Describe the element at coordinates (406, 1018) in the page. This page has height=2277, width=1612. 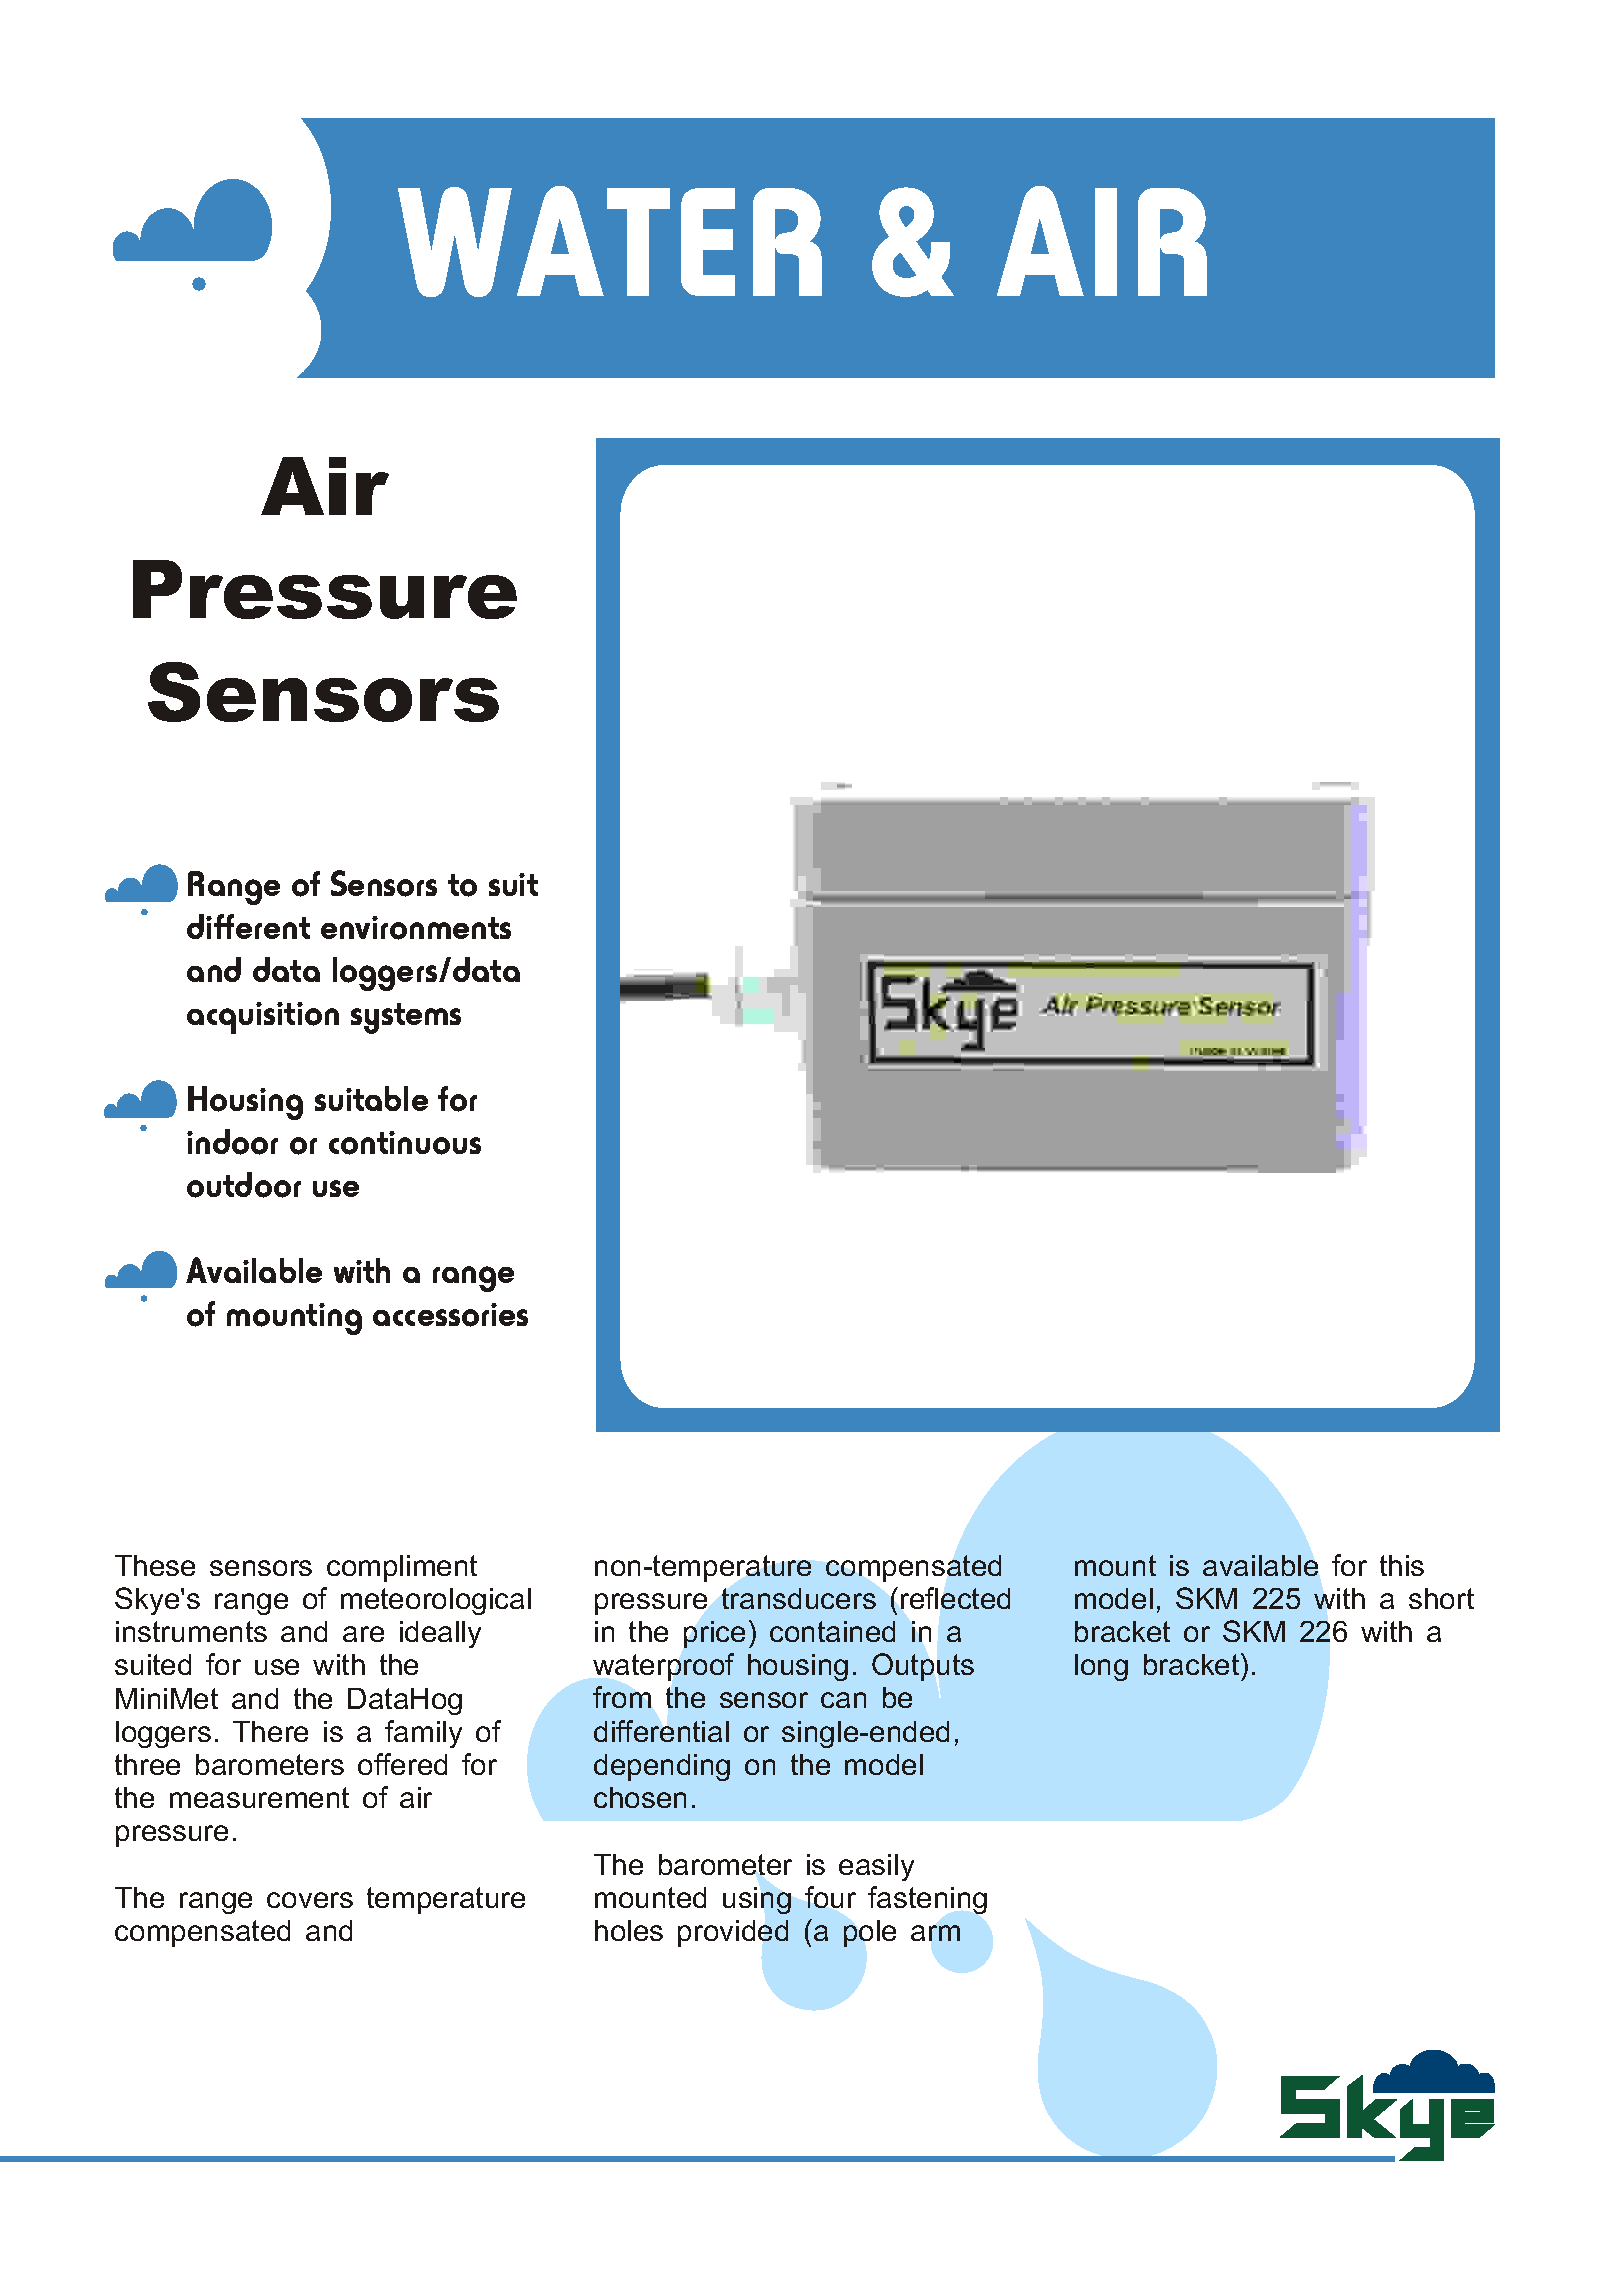
I see `systems` at that location.
